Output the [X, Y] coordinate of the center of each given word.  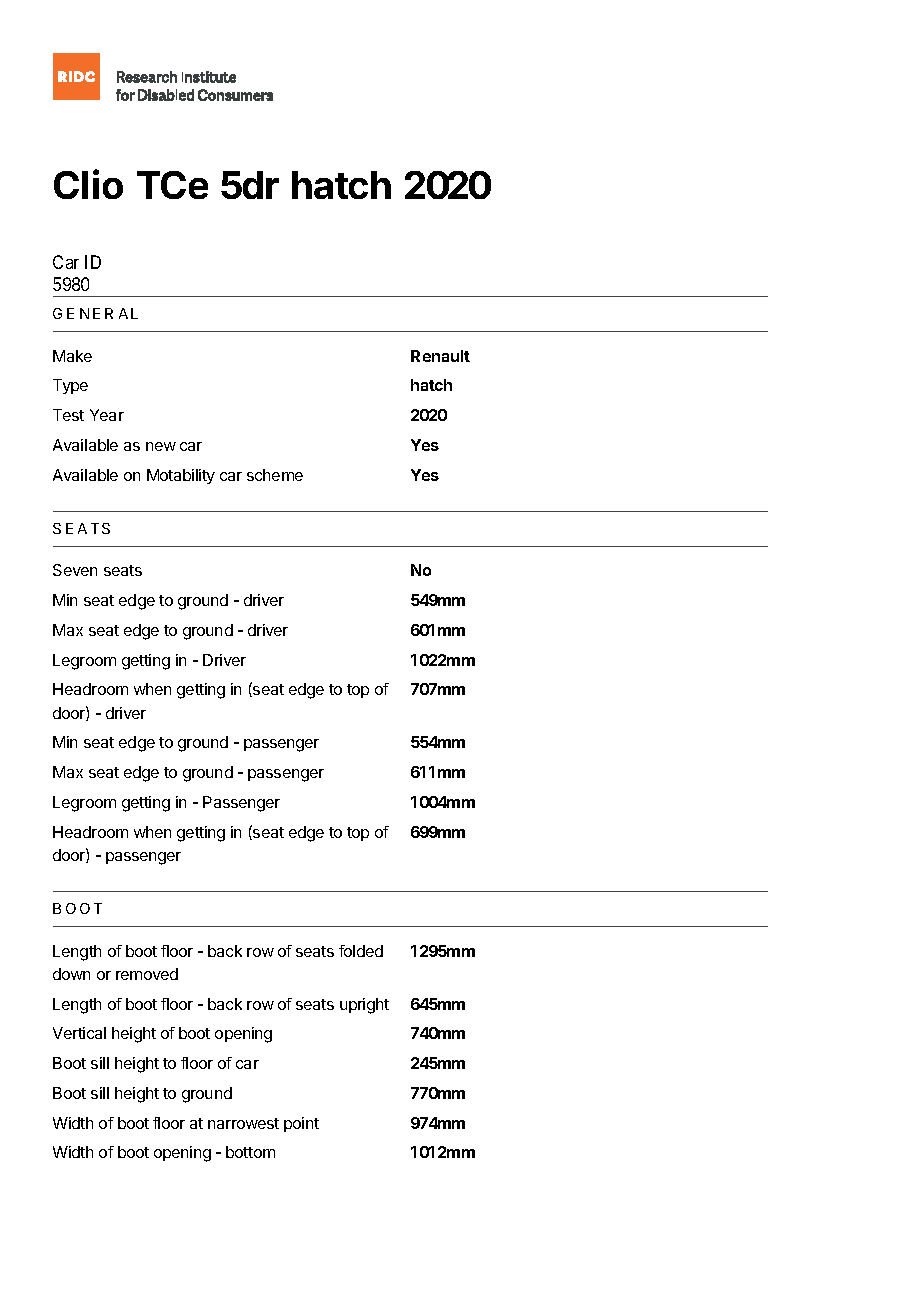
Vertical [79, 1033]
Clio [88, 184]
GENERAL [95, 313]
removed [147, 974]
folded [361, 951]
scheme [275, 475]
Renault [440, 356]
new [161, 446]
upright [364, 1006]
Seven [75, 570]
